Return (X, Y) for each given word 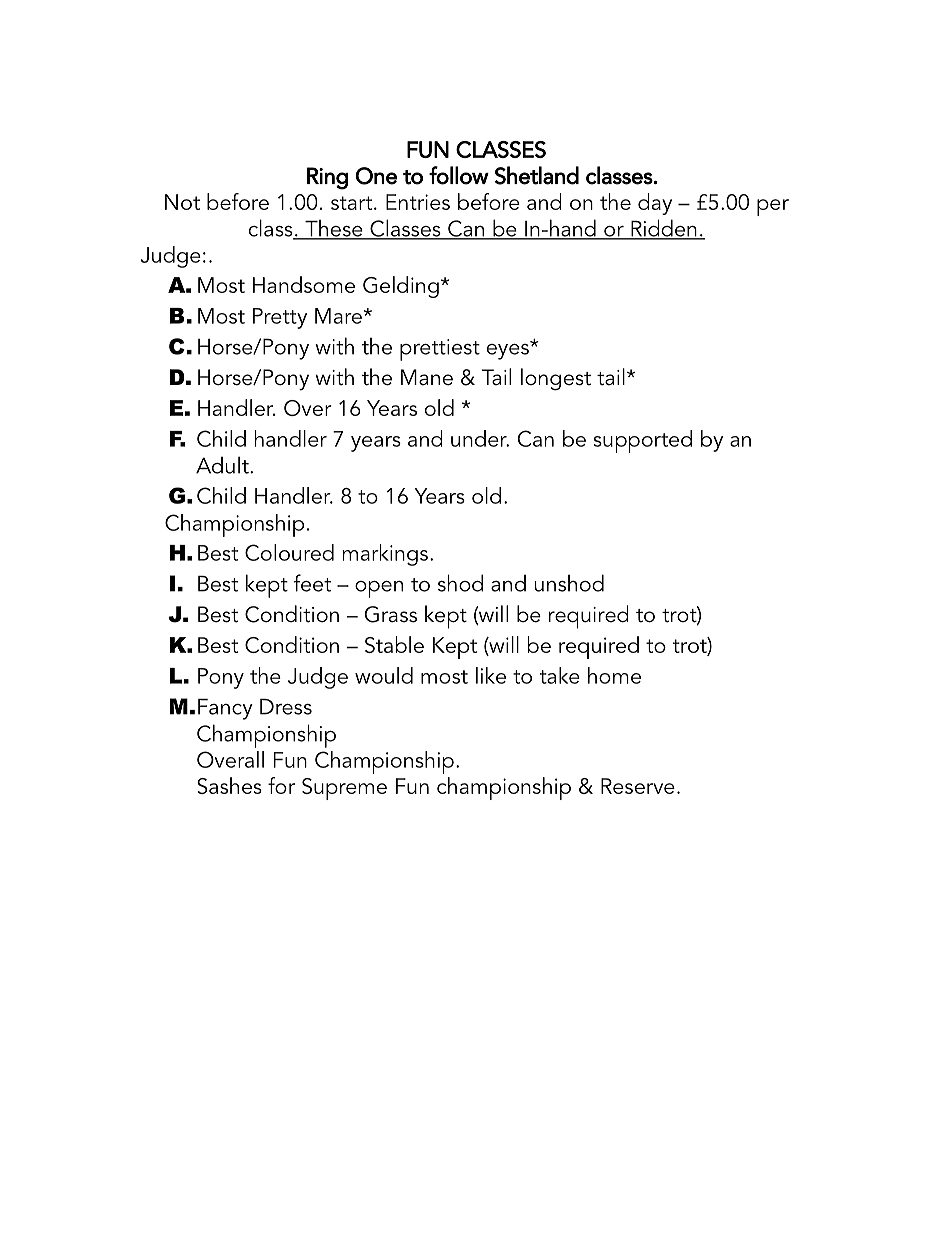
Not (182, 202)
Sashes (229, 785)
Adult (223, 465)
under (480, 438)
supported (642, 441)
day (655, 204)
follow (459, 175)
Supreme (344, 789)
